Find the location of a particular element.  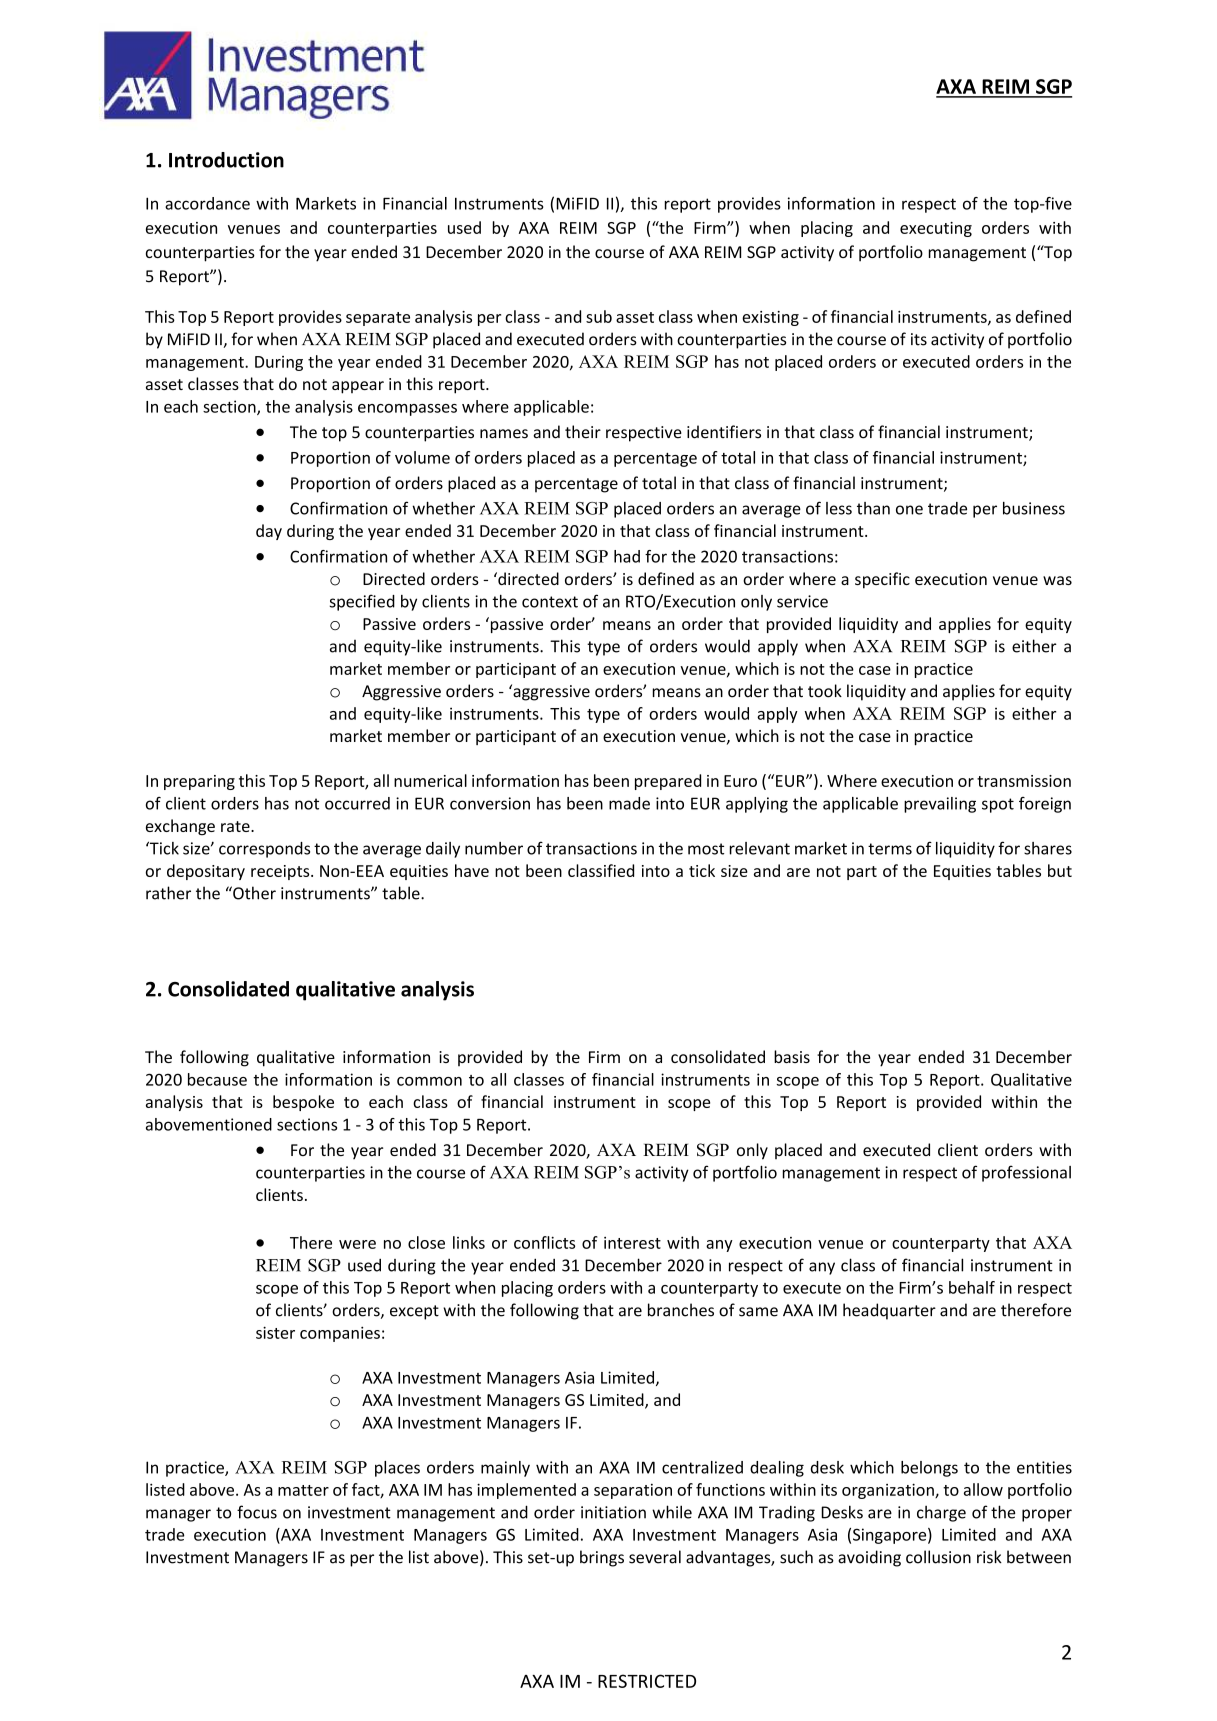

sub is located at coordinates (599, 316).
